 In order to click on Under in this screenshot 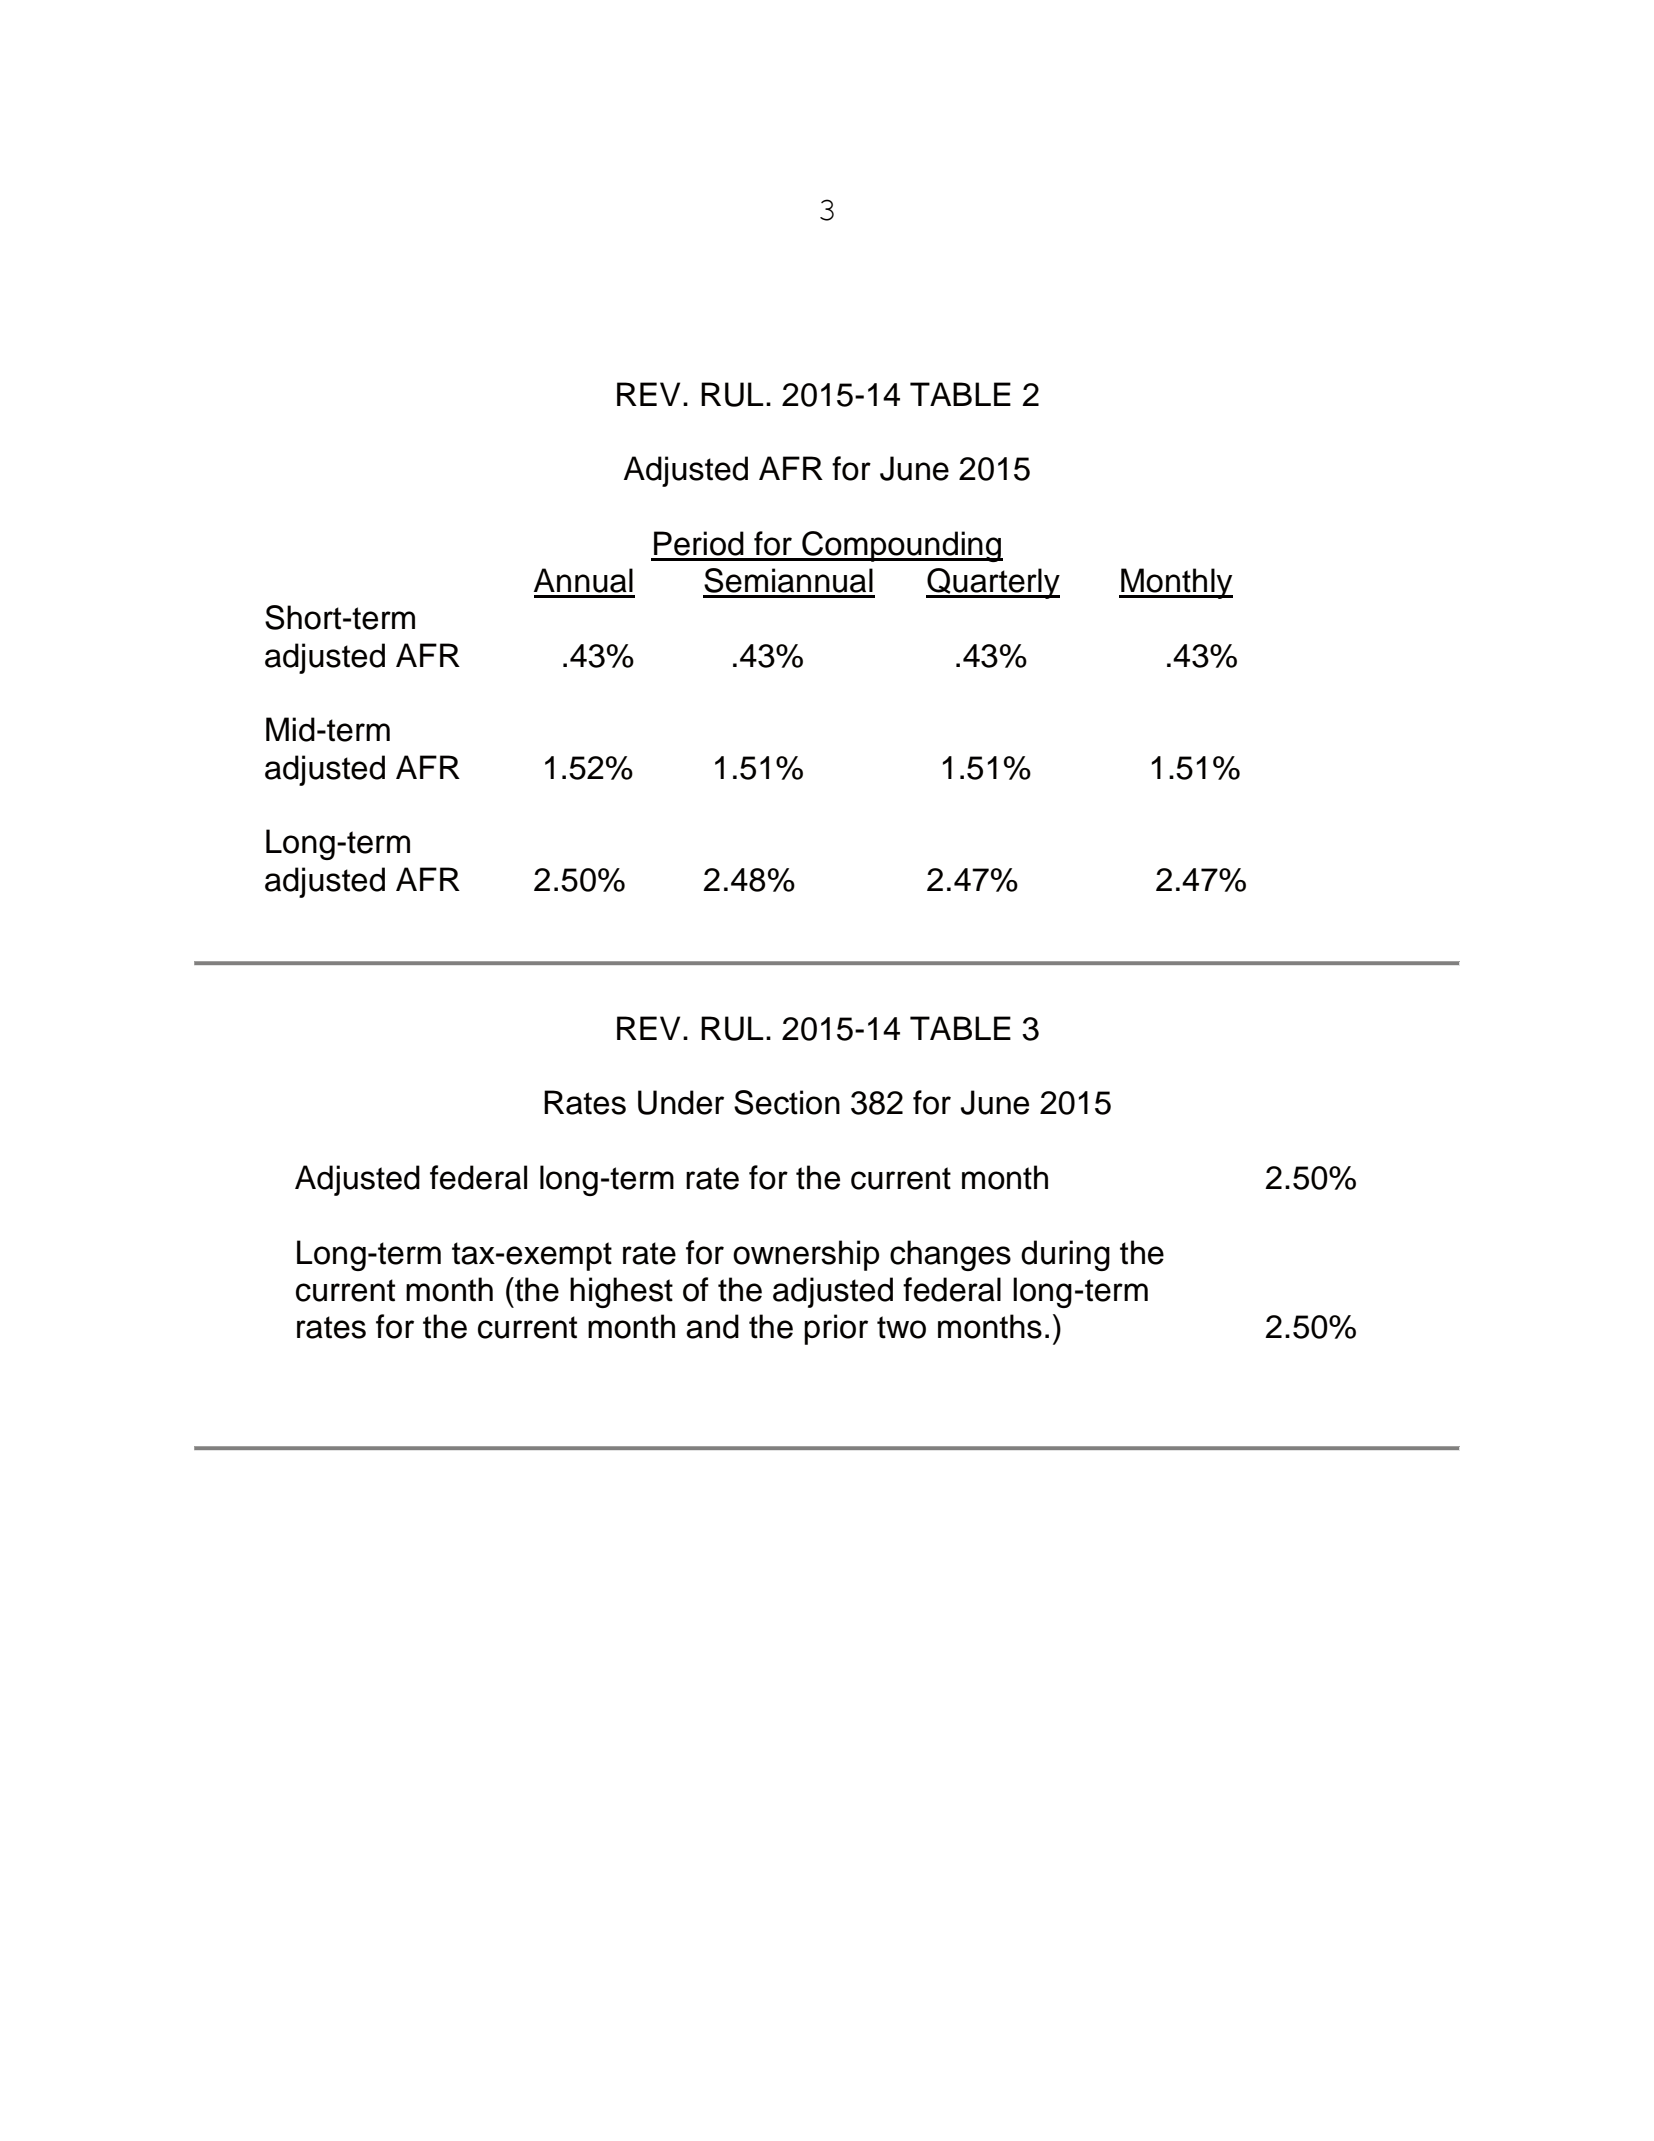, I will do `click(681, 1102)`.
